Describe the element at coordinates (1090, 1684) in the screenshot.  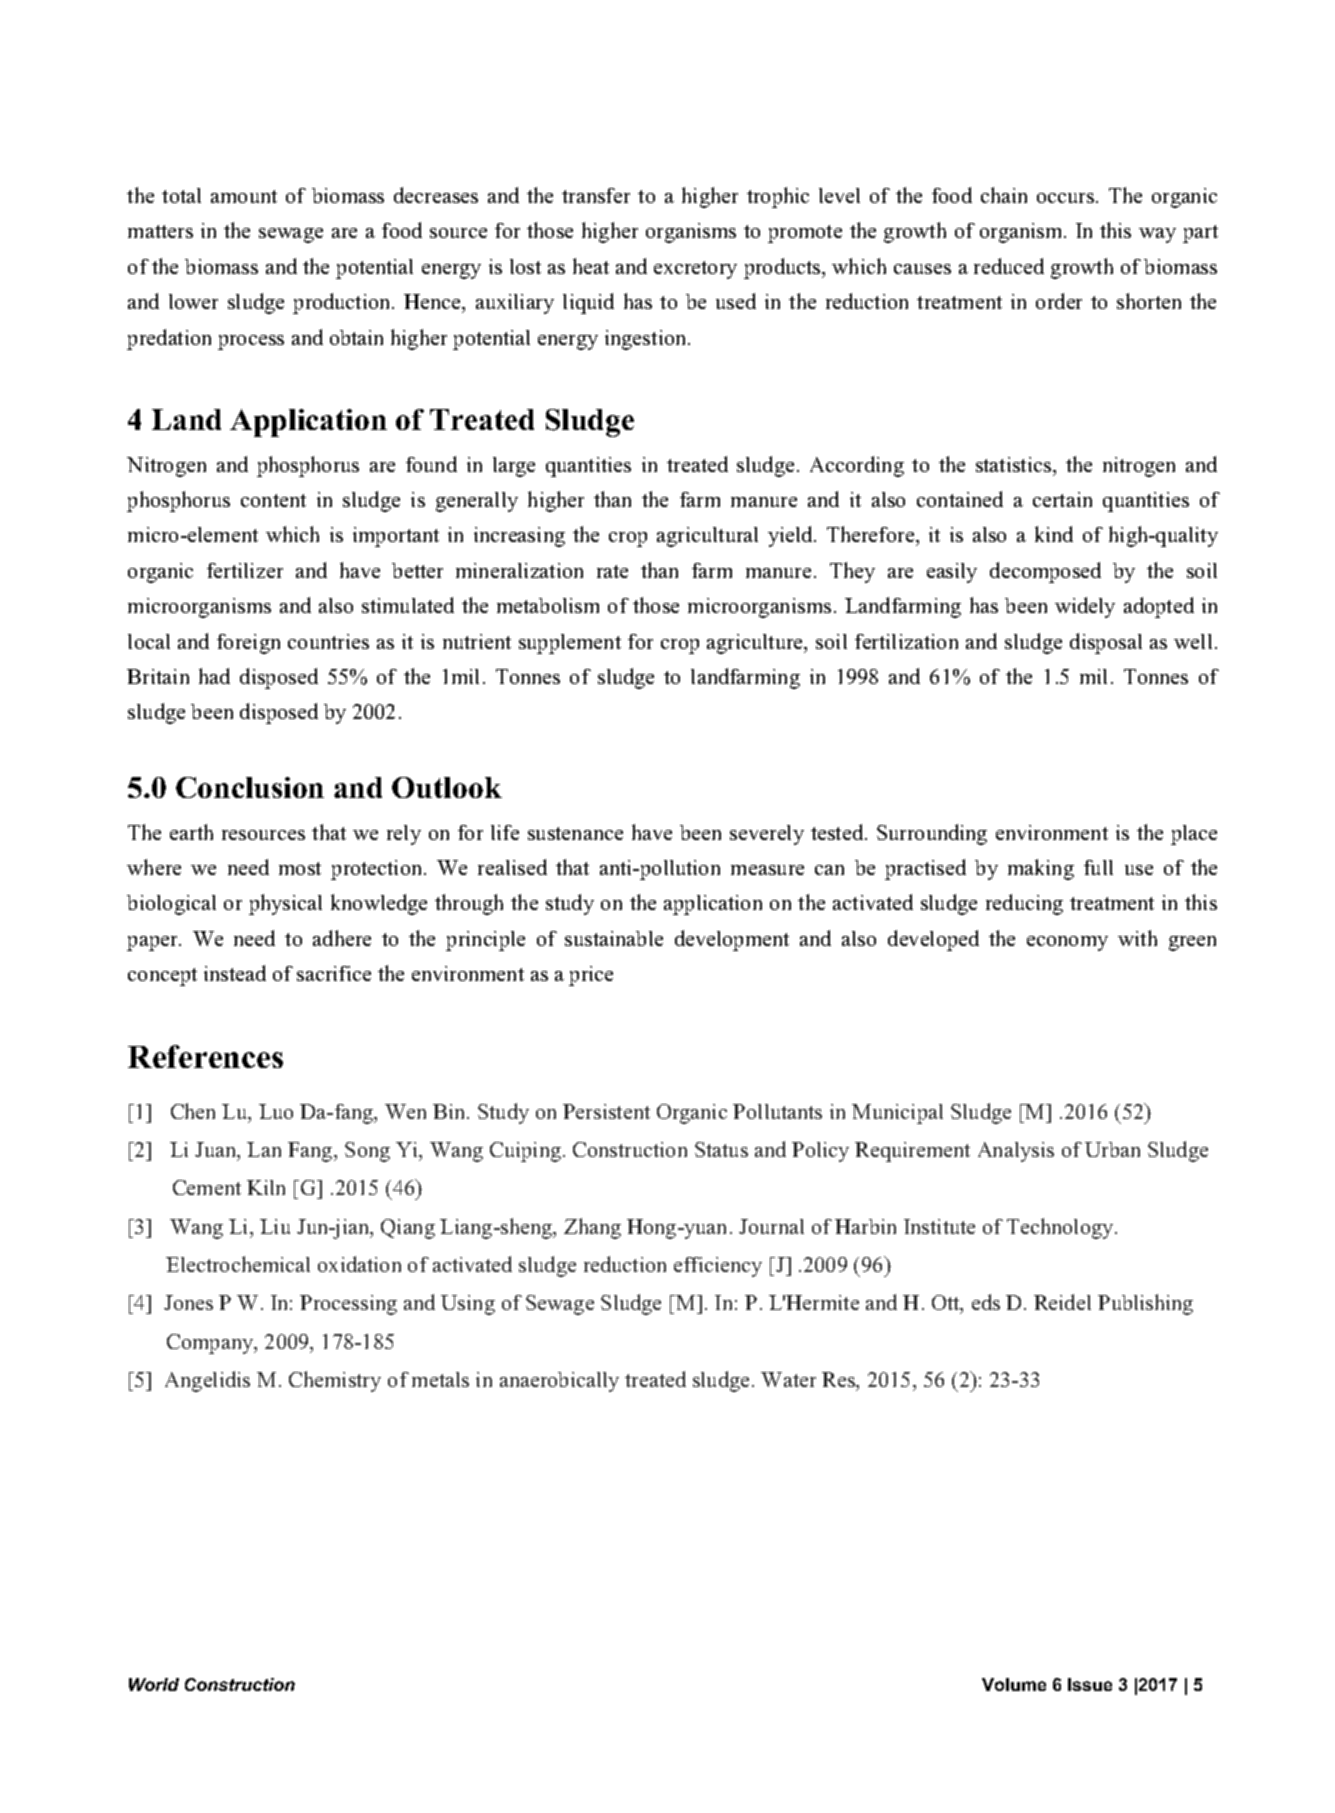
I see `Issue` at that location.
